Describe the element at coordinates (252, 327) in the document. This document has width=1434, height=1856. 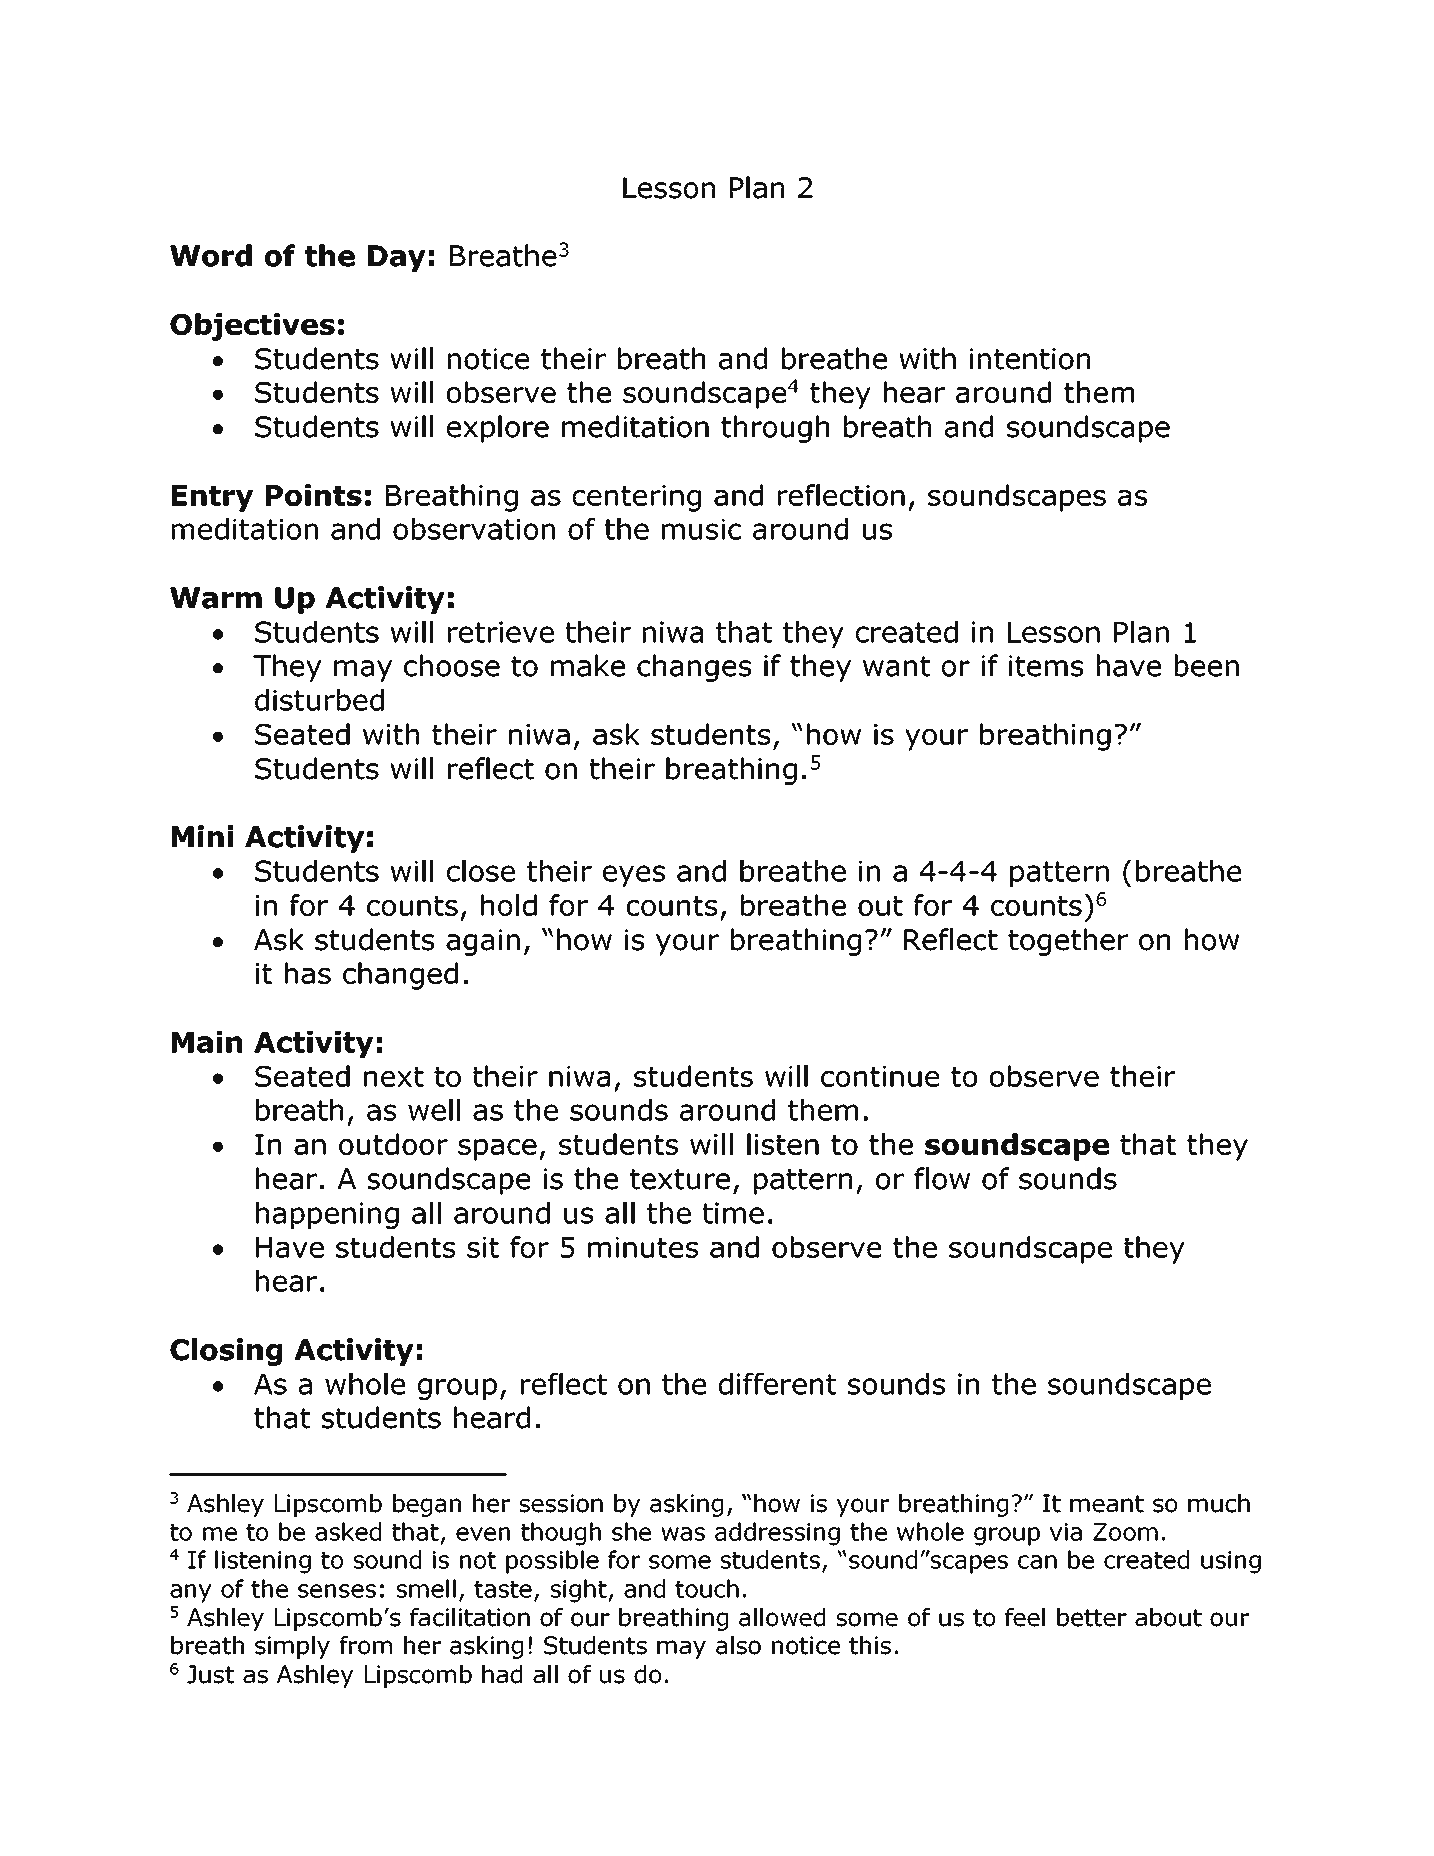
I see `Objectives` at that location.
